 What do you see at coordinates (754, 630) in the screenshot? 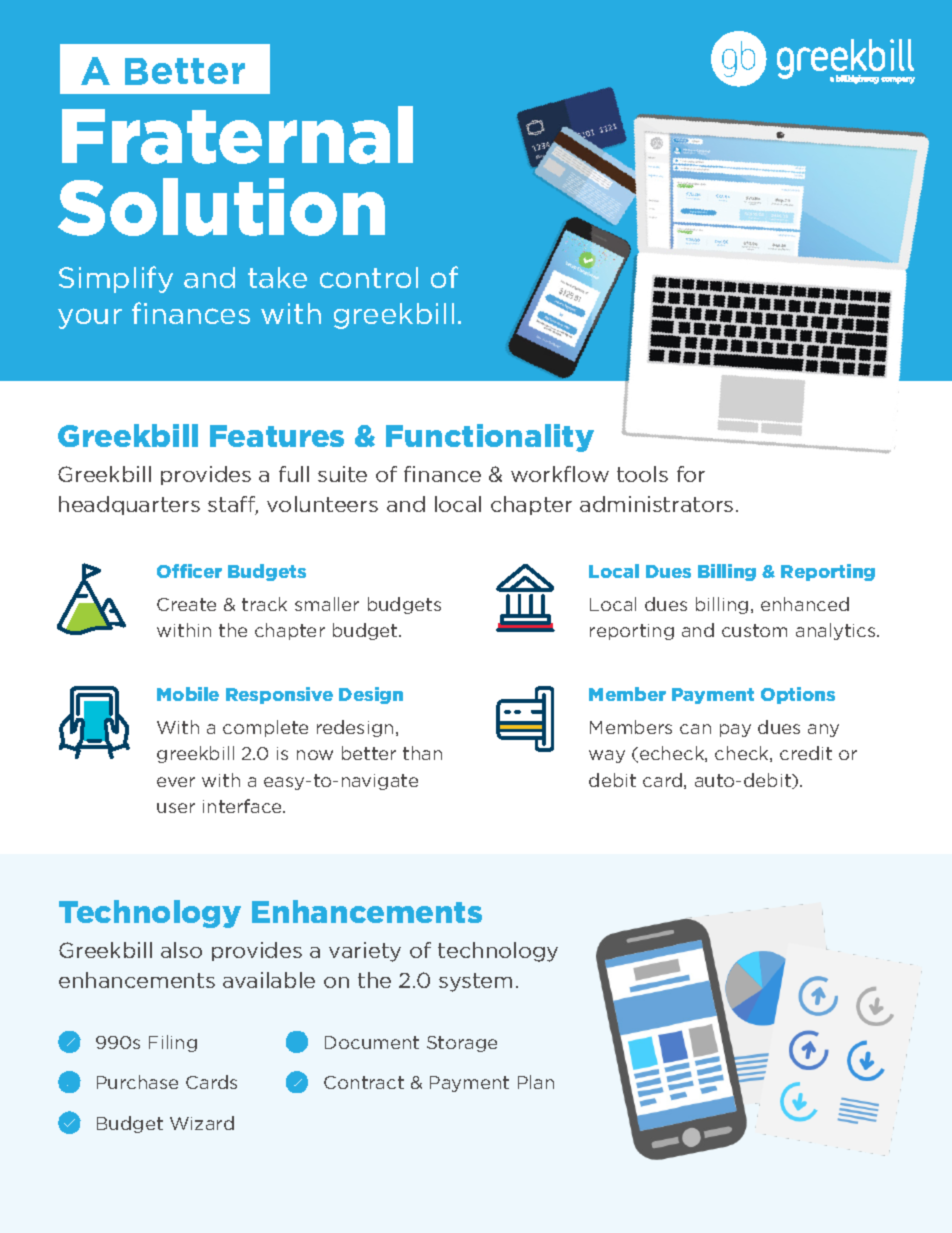
I see `custom` at bounding box center [754, 630].
